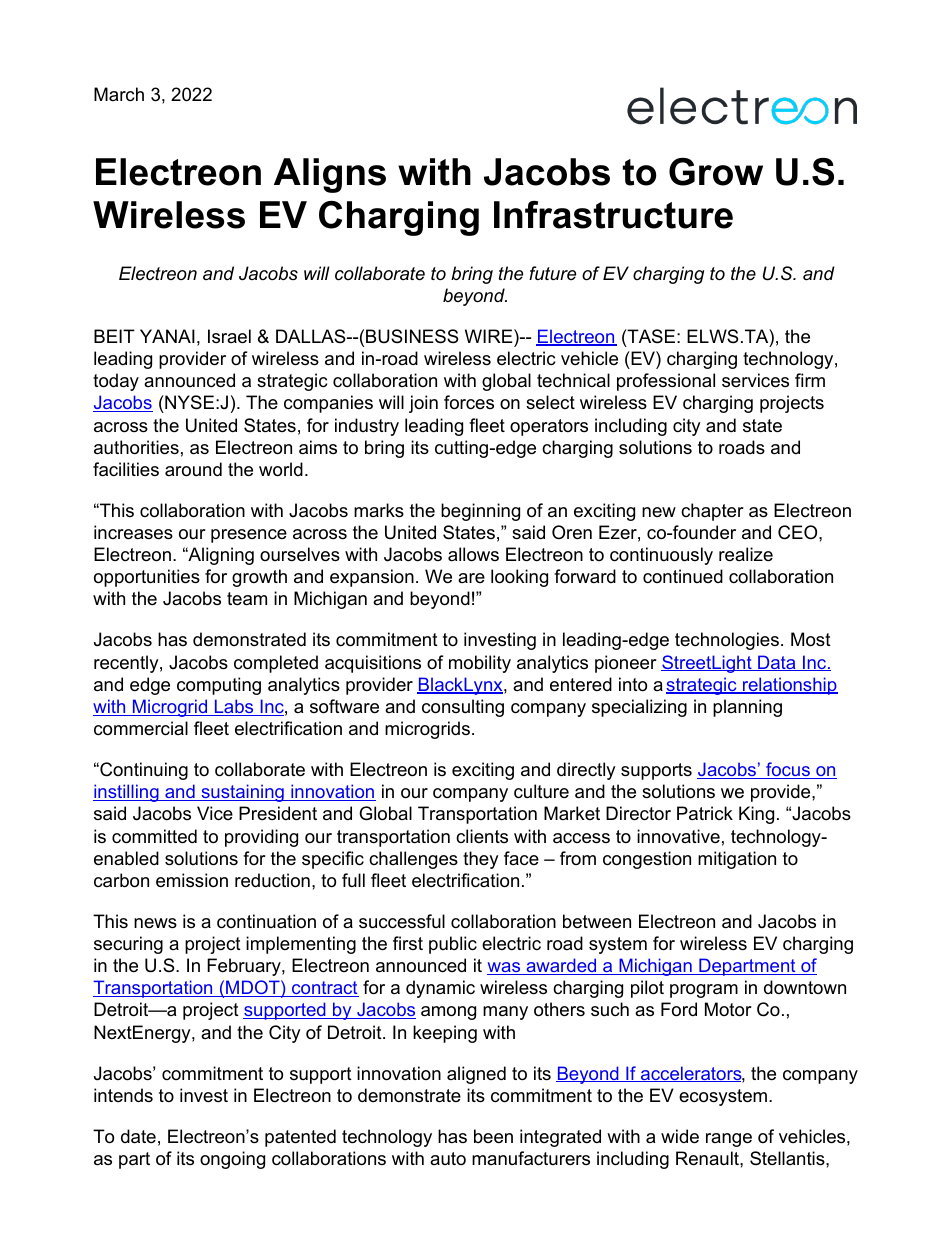 The height and width of the page is (1233, 952). Describe the element at coordinates (242, 793) in the page. I see `sustaining` at that location.
